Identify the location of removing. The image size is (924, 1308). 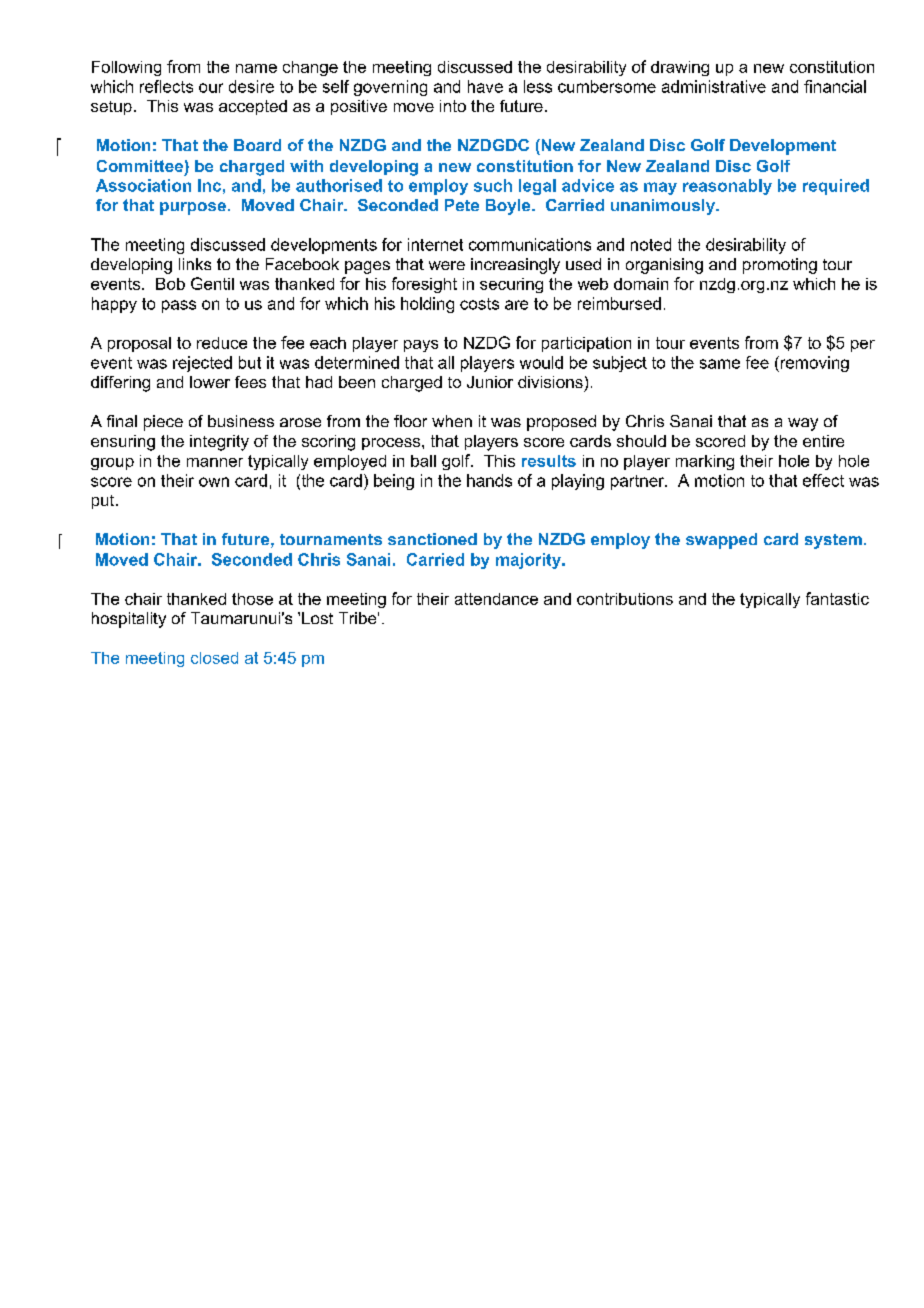
(813, 364).
